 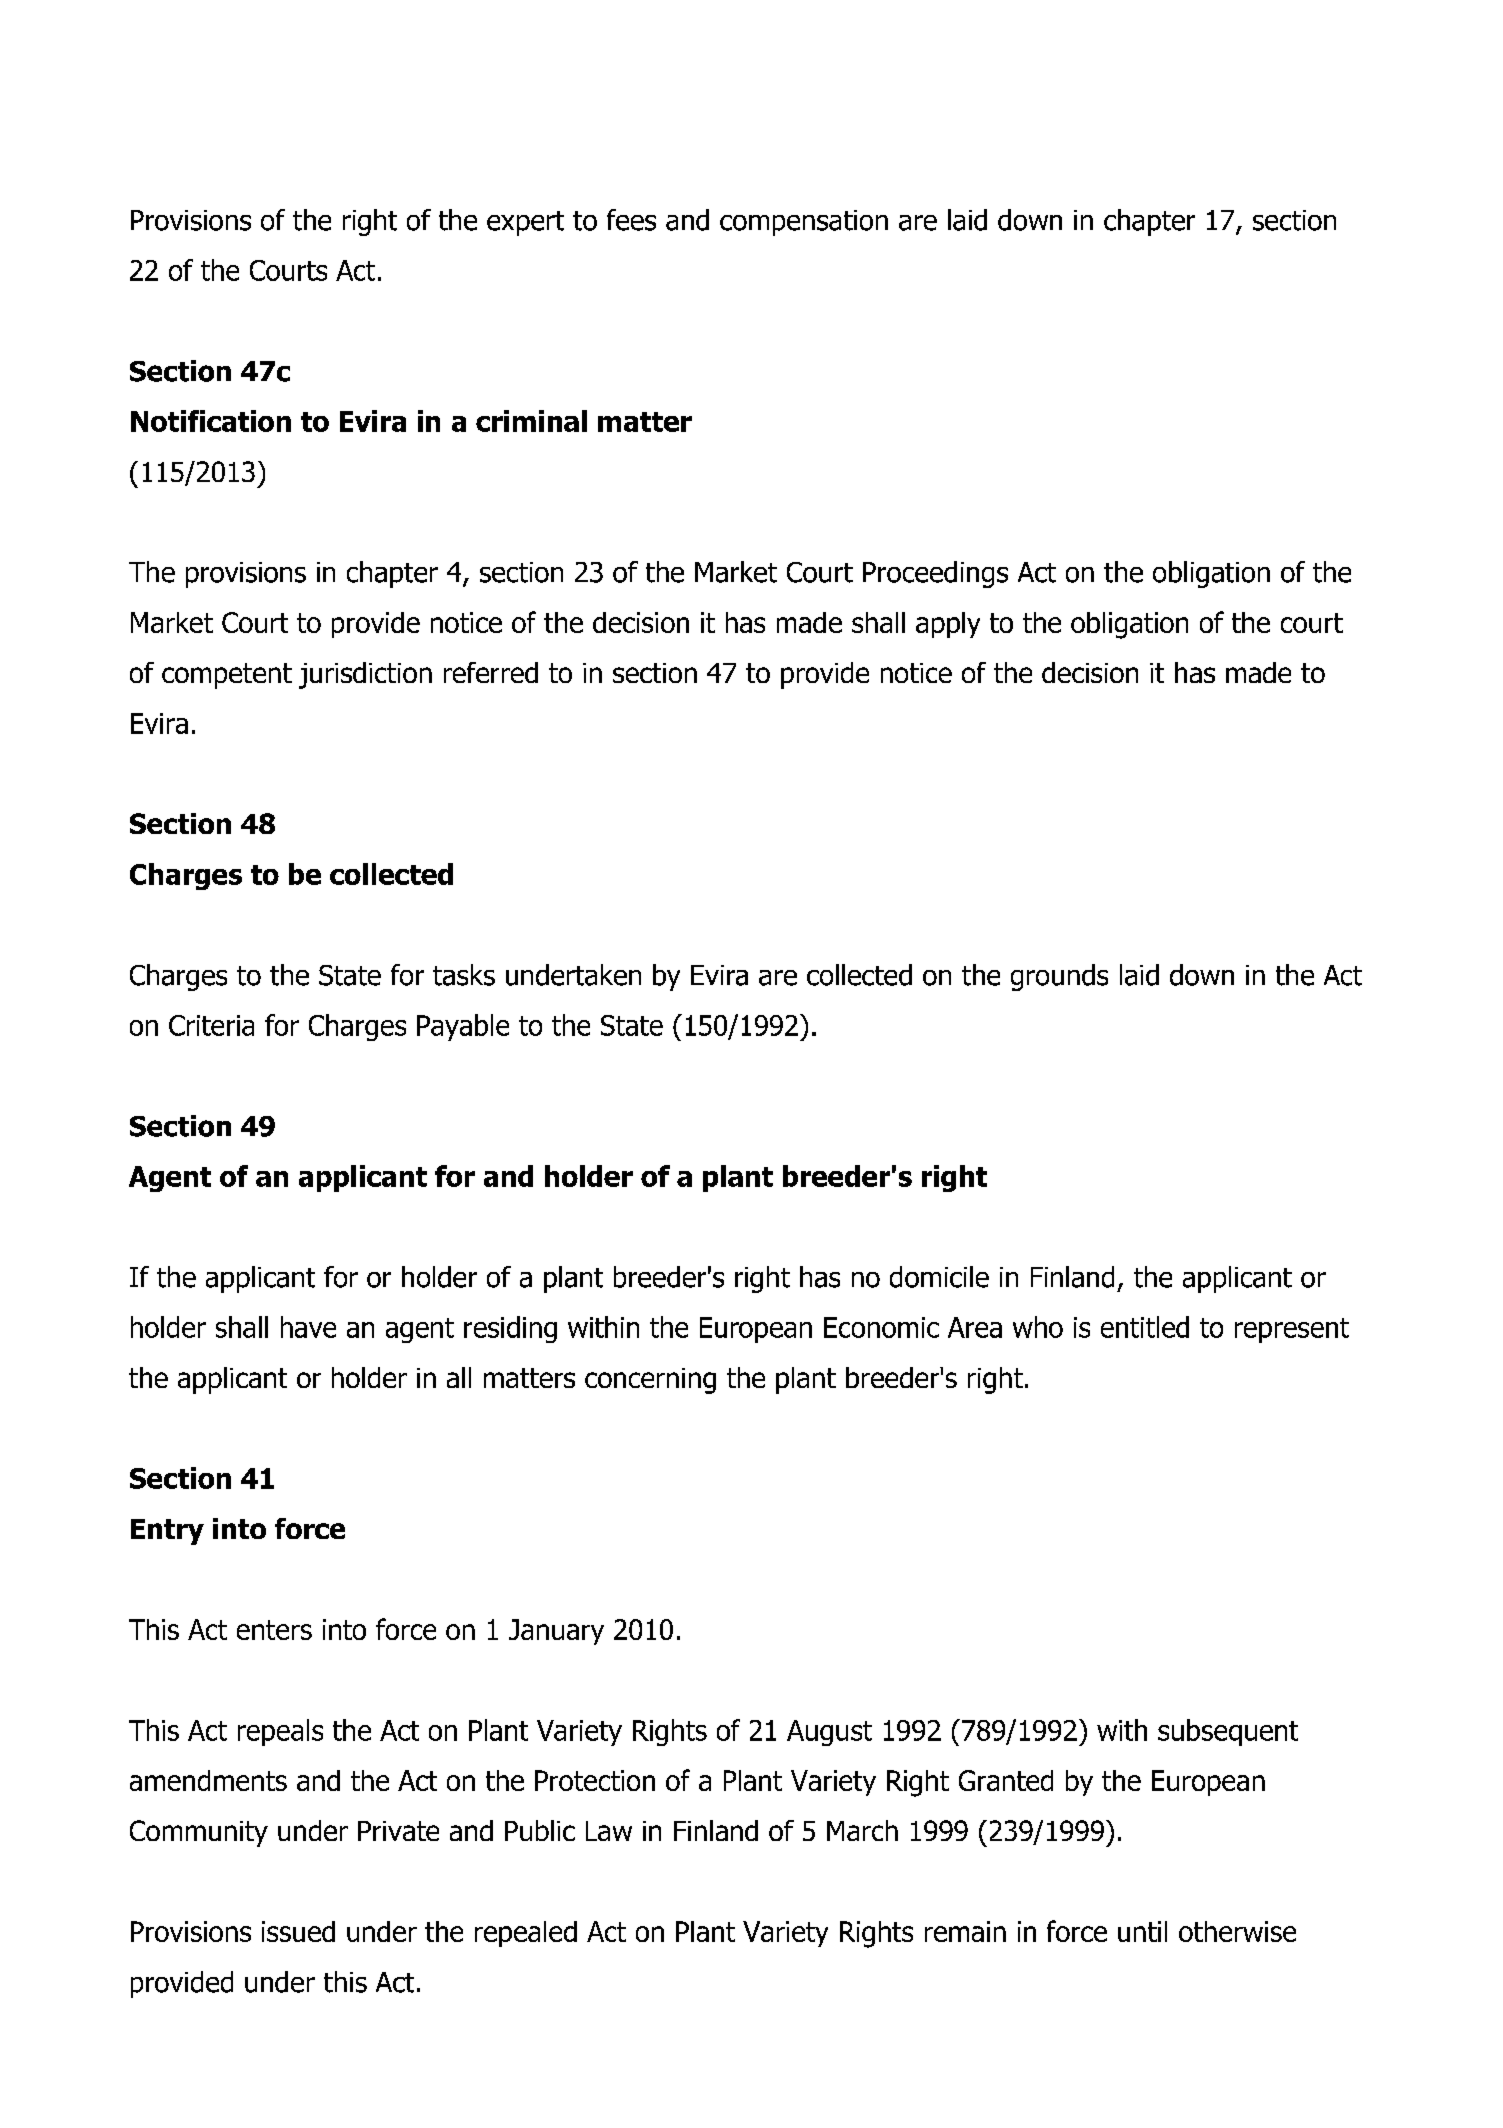 What do you see at coordinates (650, 1381) in the page?
I see `concerning` at bounding box center [650, 1381].
